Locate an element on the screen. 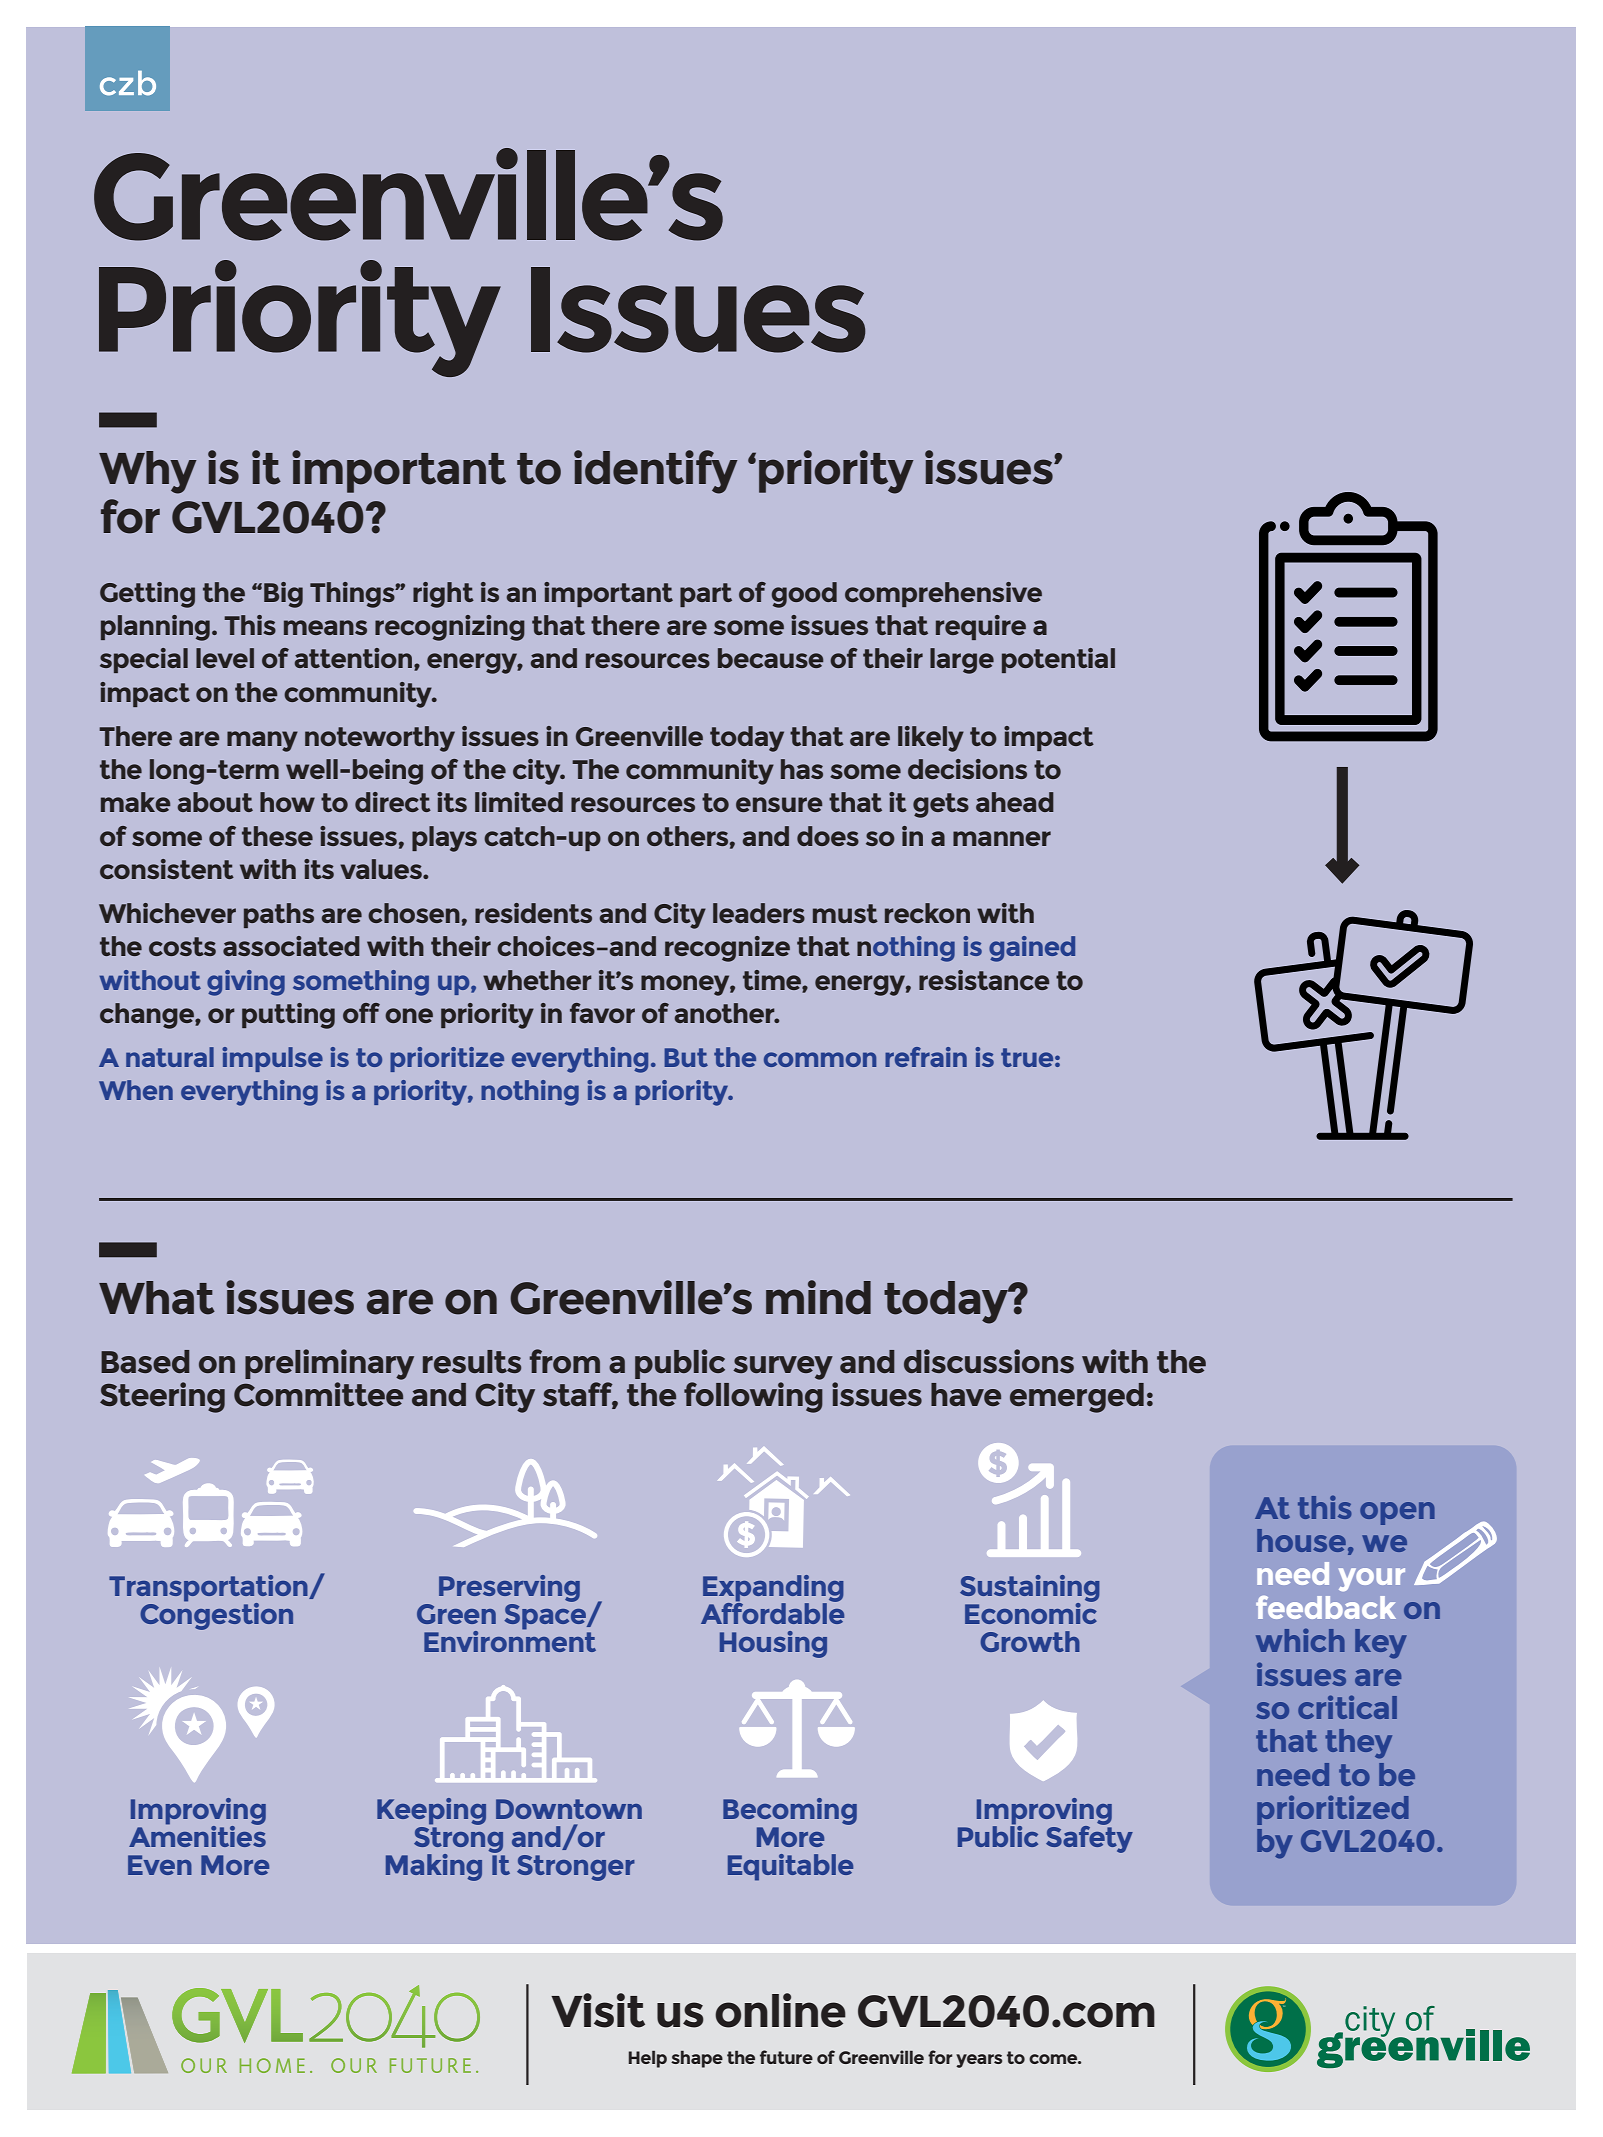 Image resolution: width=1603 pixels, height=2137 pixels. Big is located at coordinates (283, 595).
